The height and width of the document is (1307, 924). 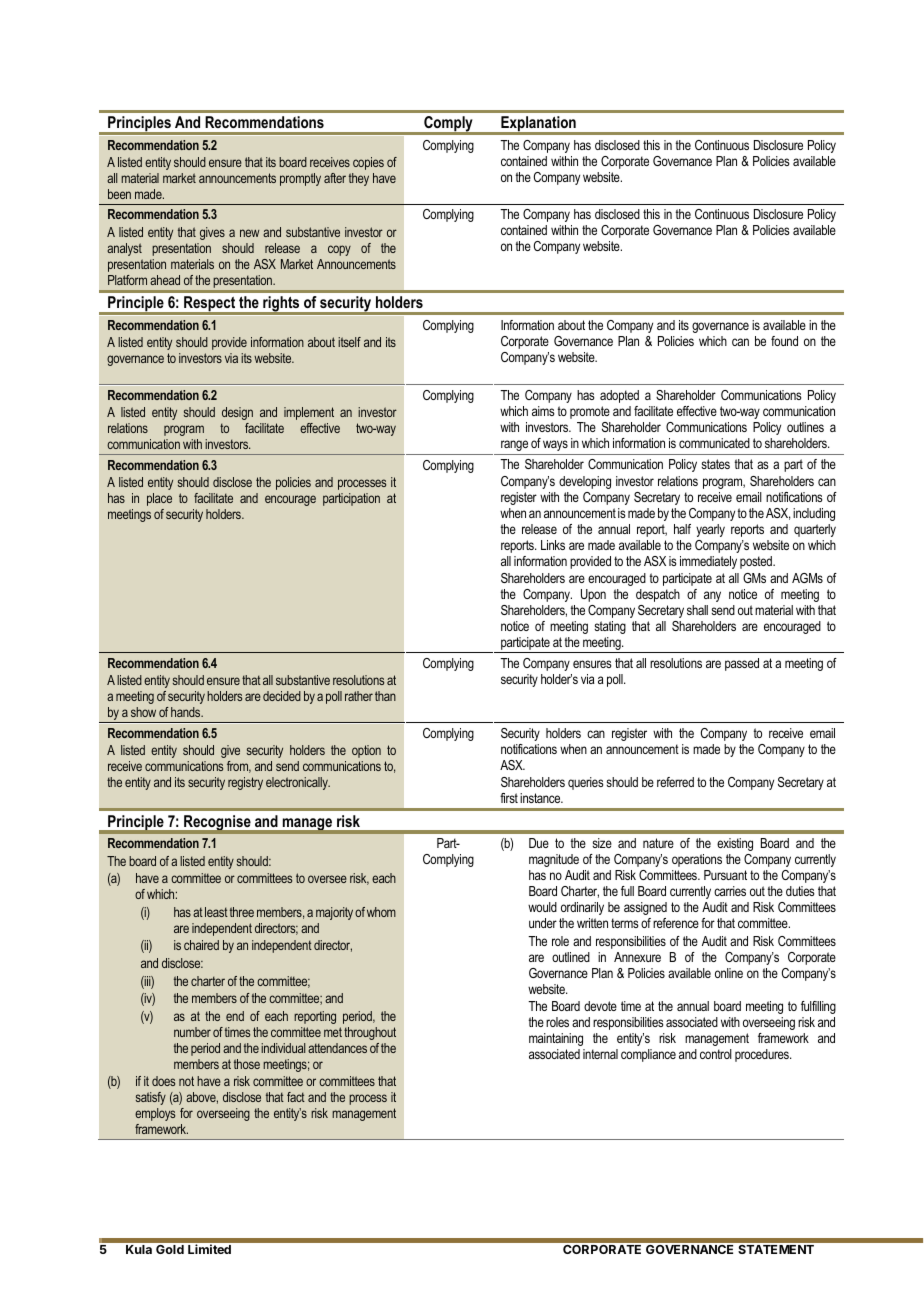 What do you see at coordinates (245, 783) in the document?
I see `registry` at bounding box center [245, 783].
